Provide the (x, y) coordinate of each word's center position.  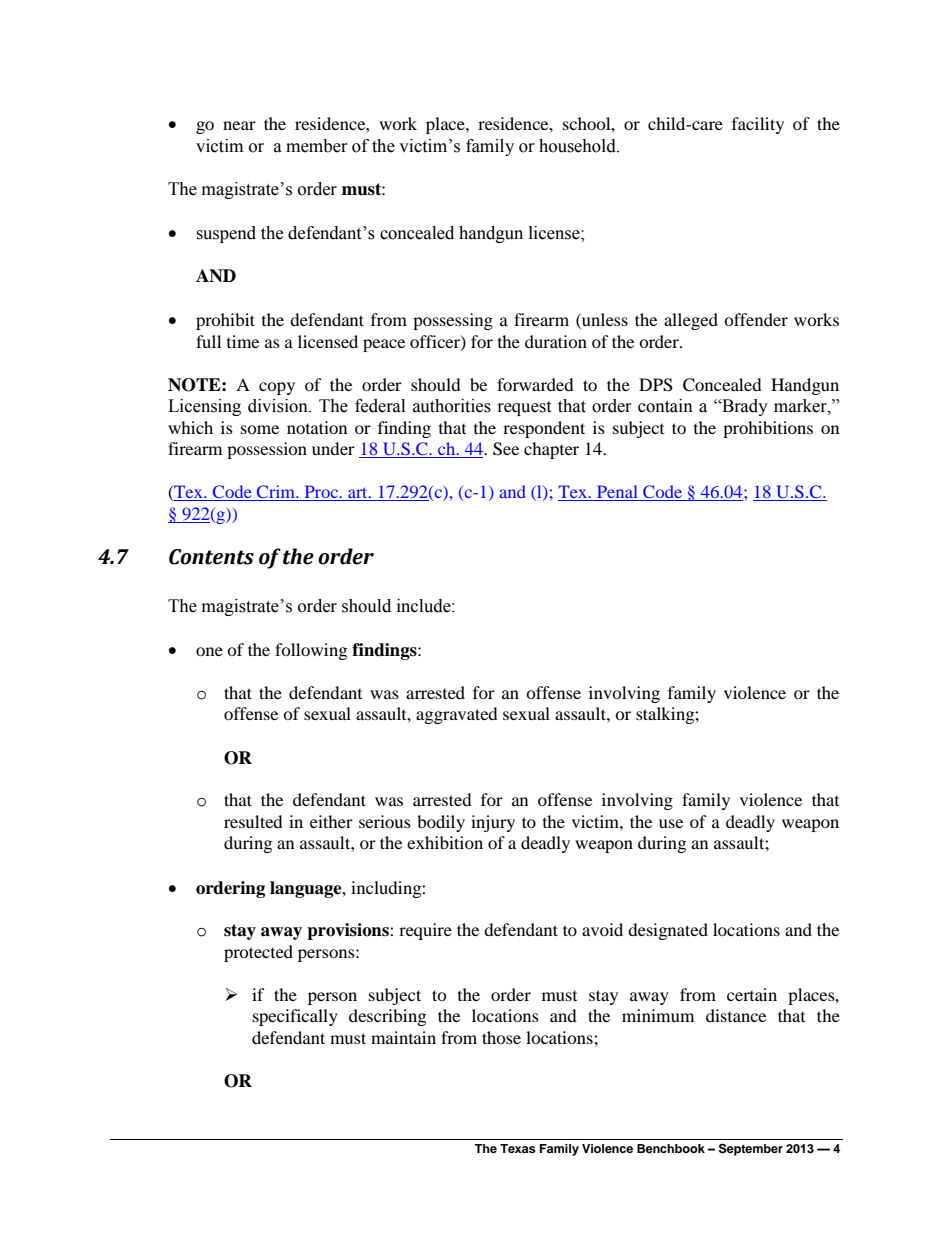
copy (277, 388)
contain (665, 406)
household (578, 146)
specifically (295, 1017)
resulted (253, 821)
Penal (617, 493)
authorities (452, 406)
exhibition (445, 842)
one (209, 651)
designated (668, 931)
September (751, 1149)
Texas (518, 1148)
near (239, 125)
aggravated (457, 715)
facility (758, 125)
